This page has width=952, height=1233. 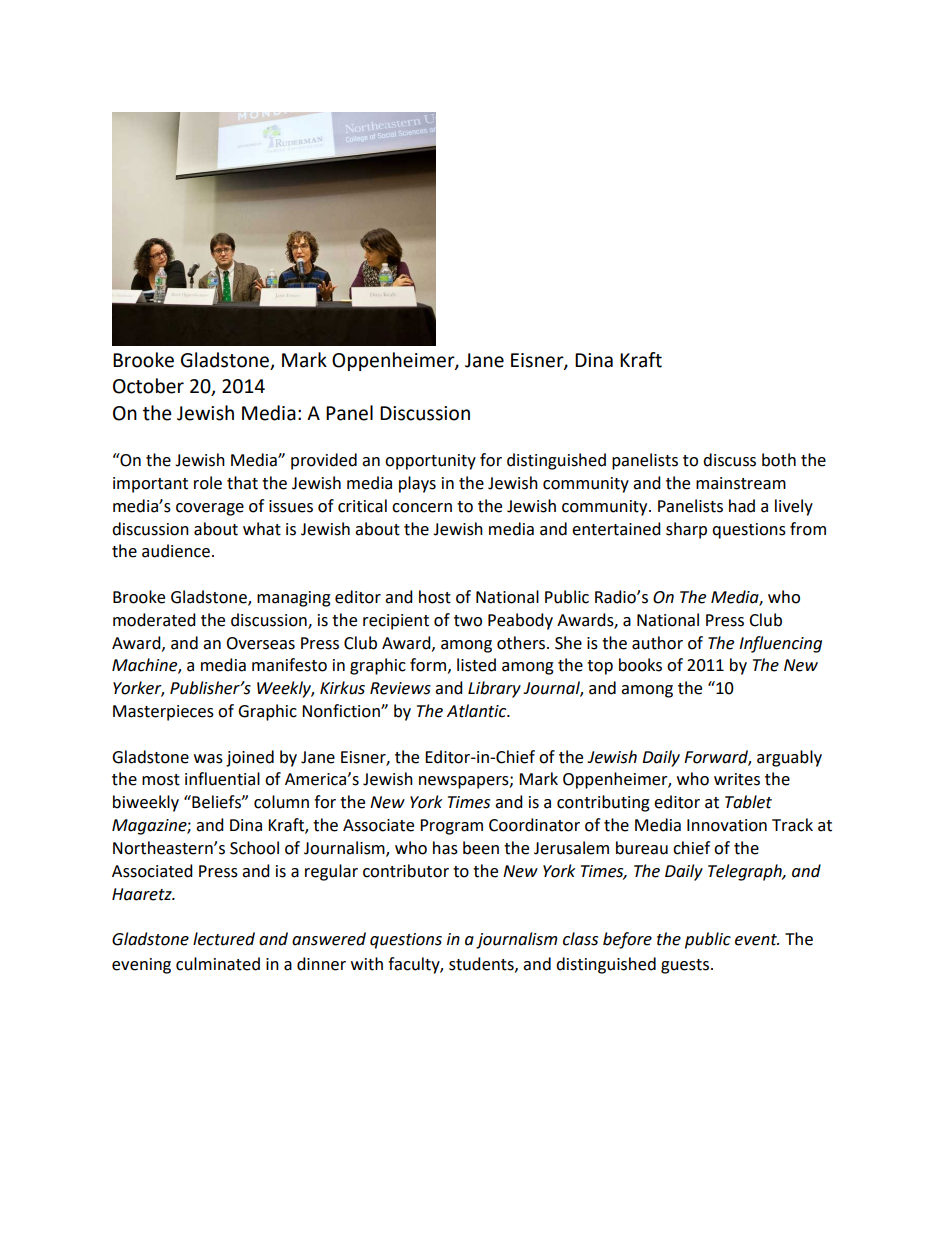 What do you see at coordinates (780, 644) in the page?
I see `Influencing` at bounding box center [780, 644].
